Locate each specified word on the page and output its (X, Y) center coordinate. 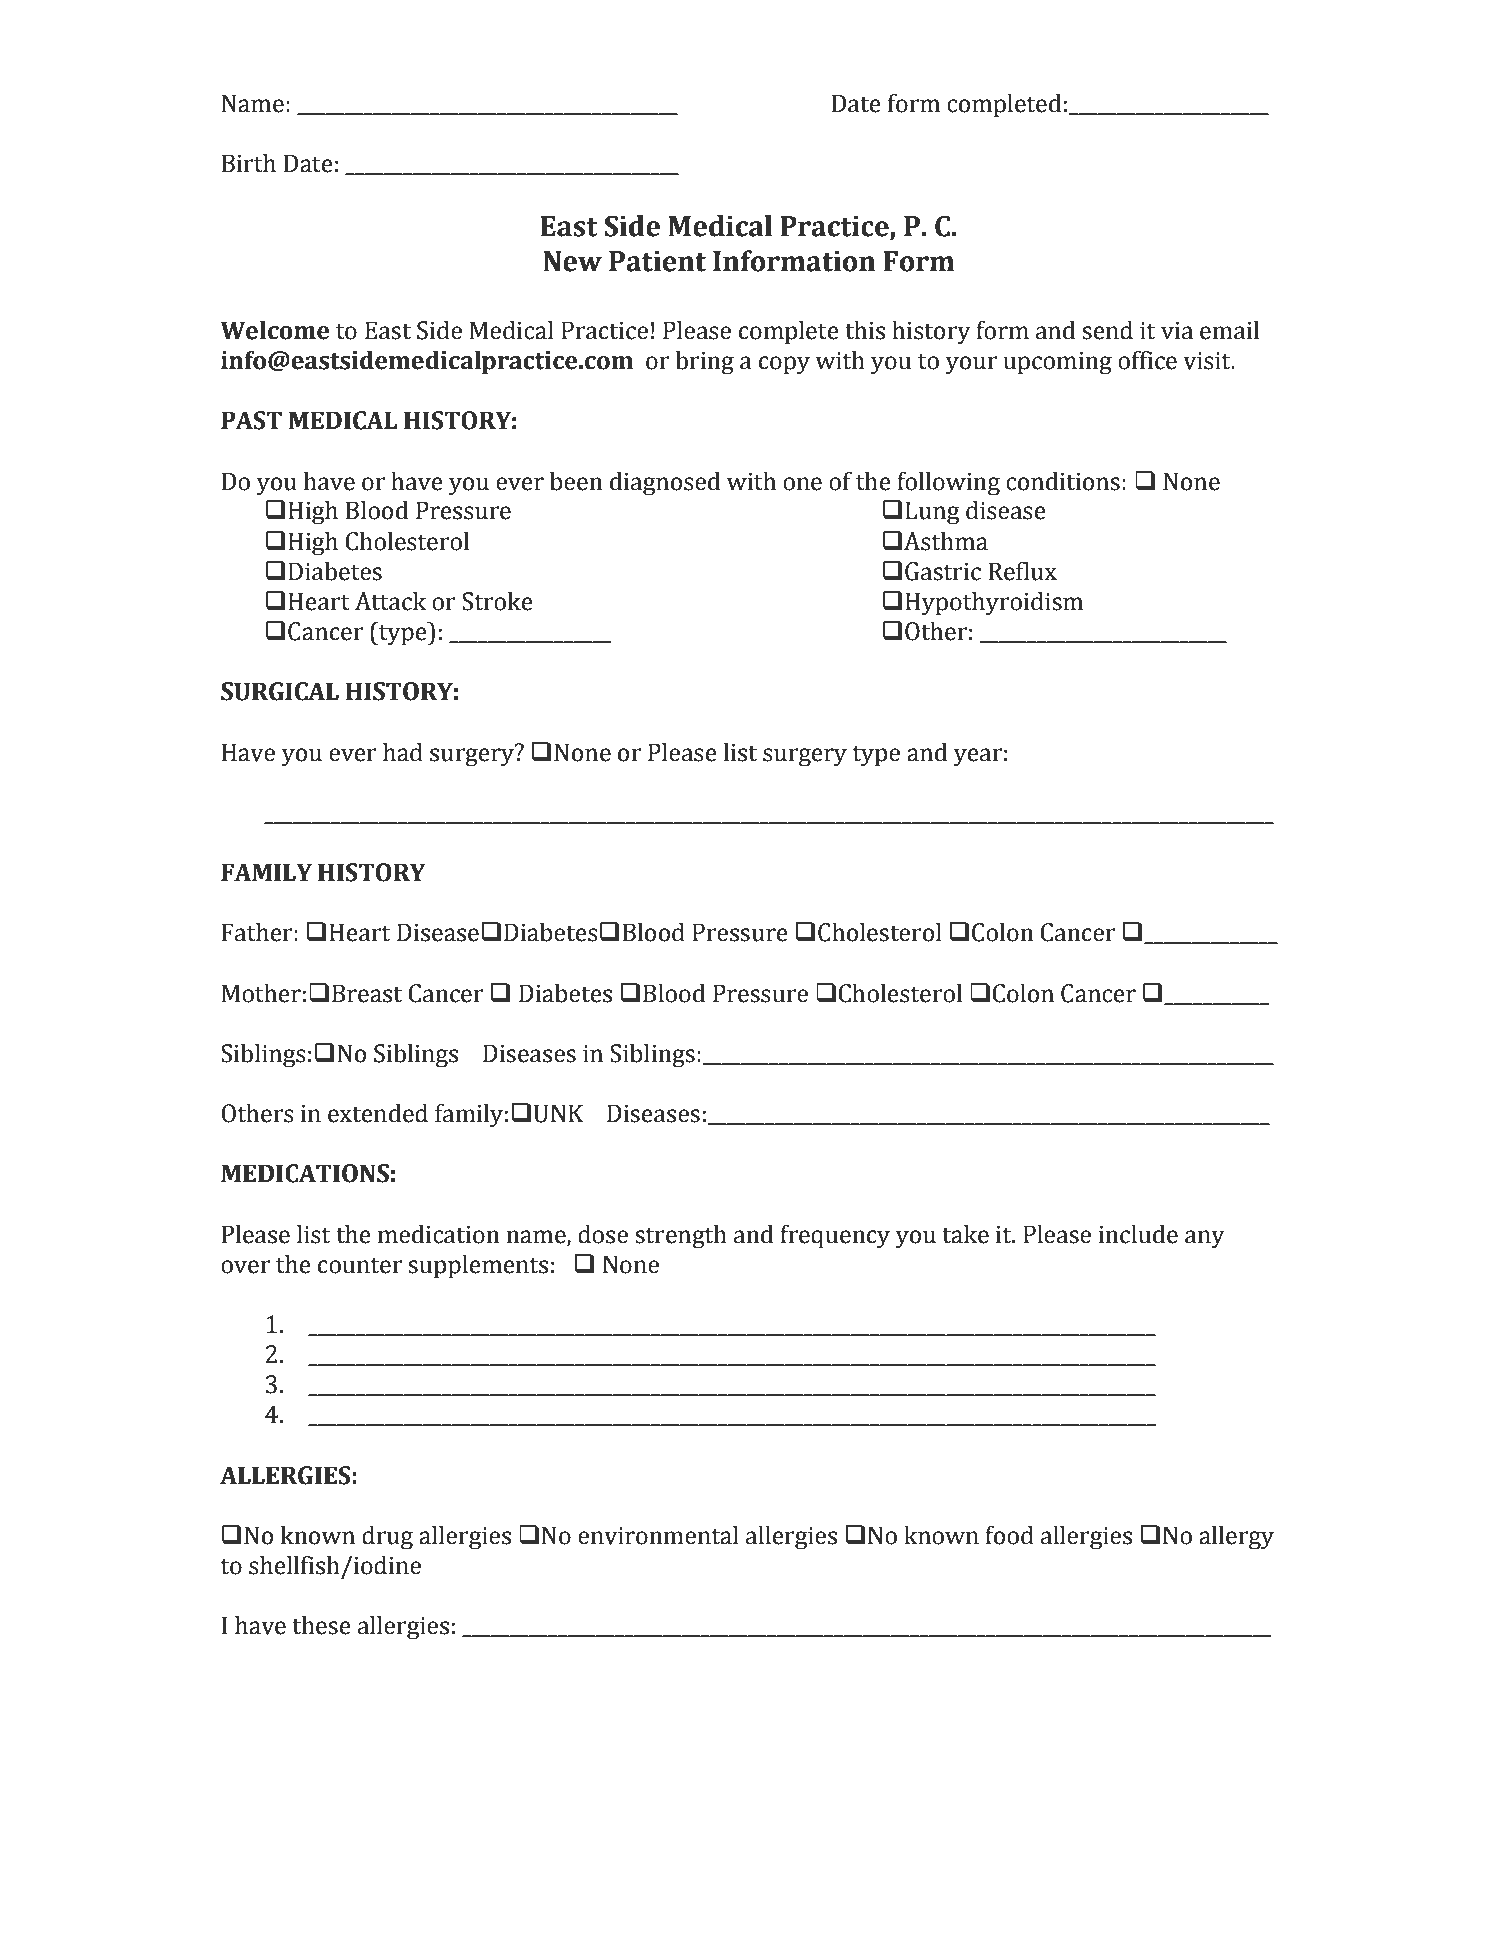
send (1107, 330)
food (1009, 1535)
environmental (658, 1535)
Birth (249, 163)
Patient (657, 261)
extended (378, 1113)
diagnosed (665, 483)
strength (681, 1236)
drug (387, 1537)
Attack (390, 601)
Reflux (1022, 571)
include (1138, 1234)
